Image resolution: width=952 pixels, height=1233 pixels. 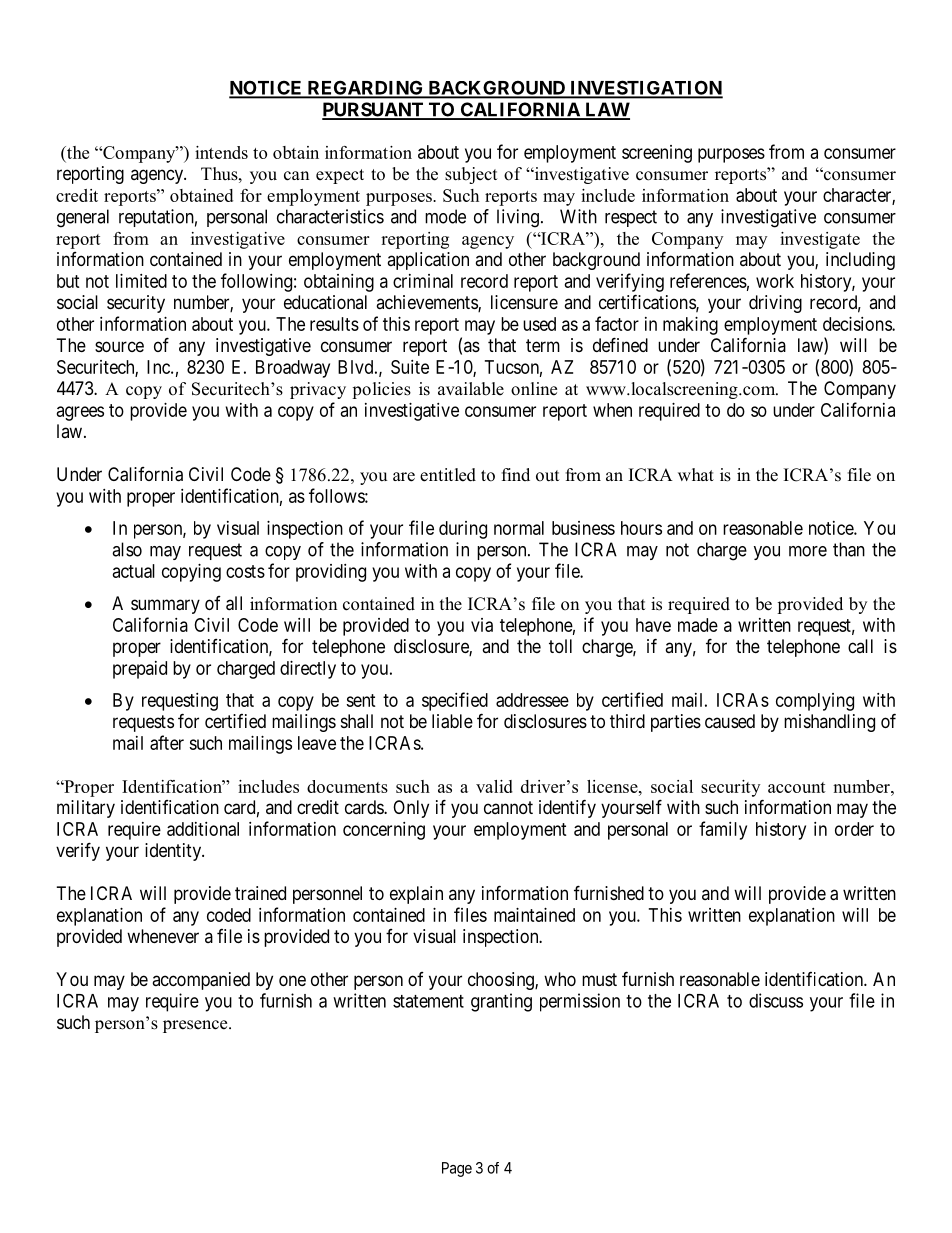 What do you see at coordinates (482, 625) in the page?
I see `via` at bounding box center [482, 625].
